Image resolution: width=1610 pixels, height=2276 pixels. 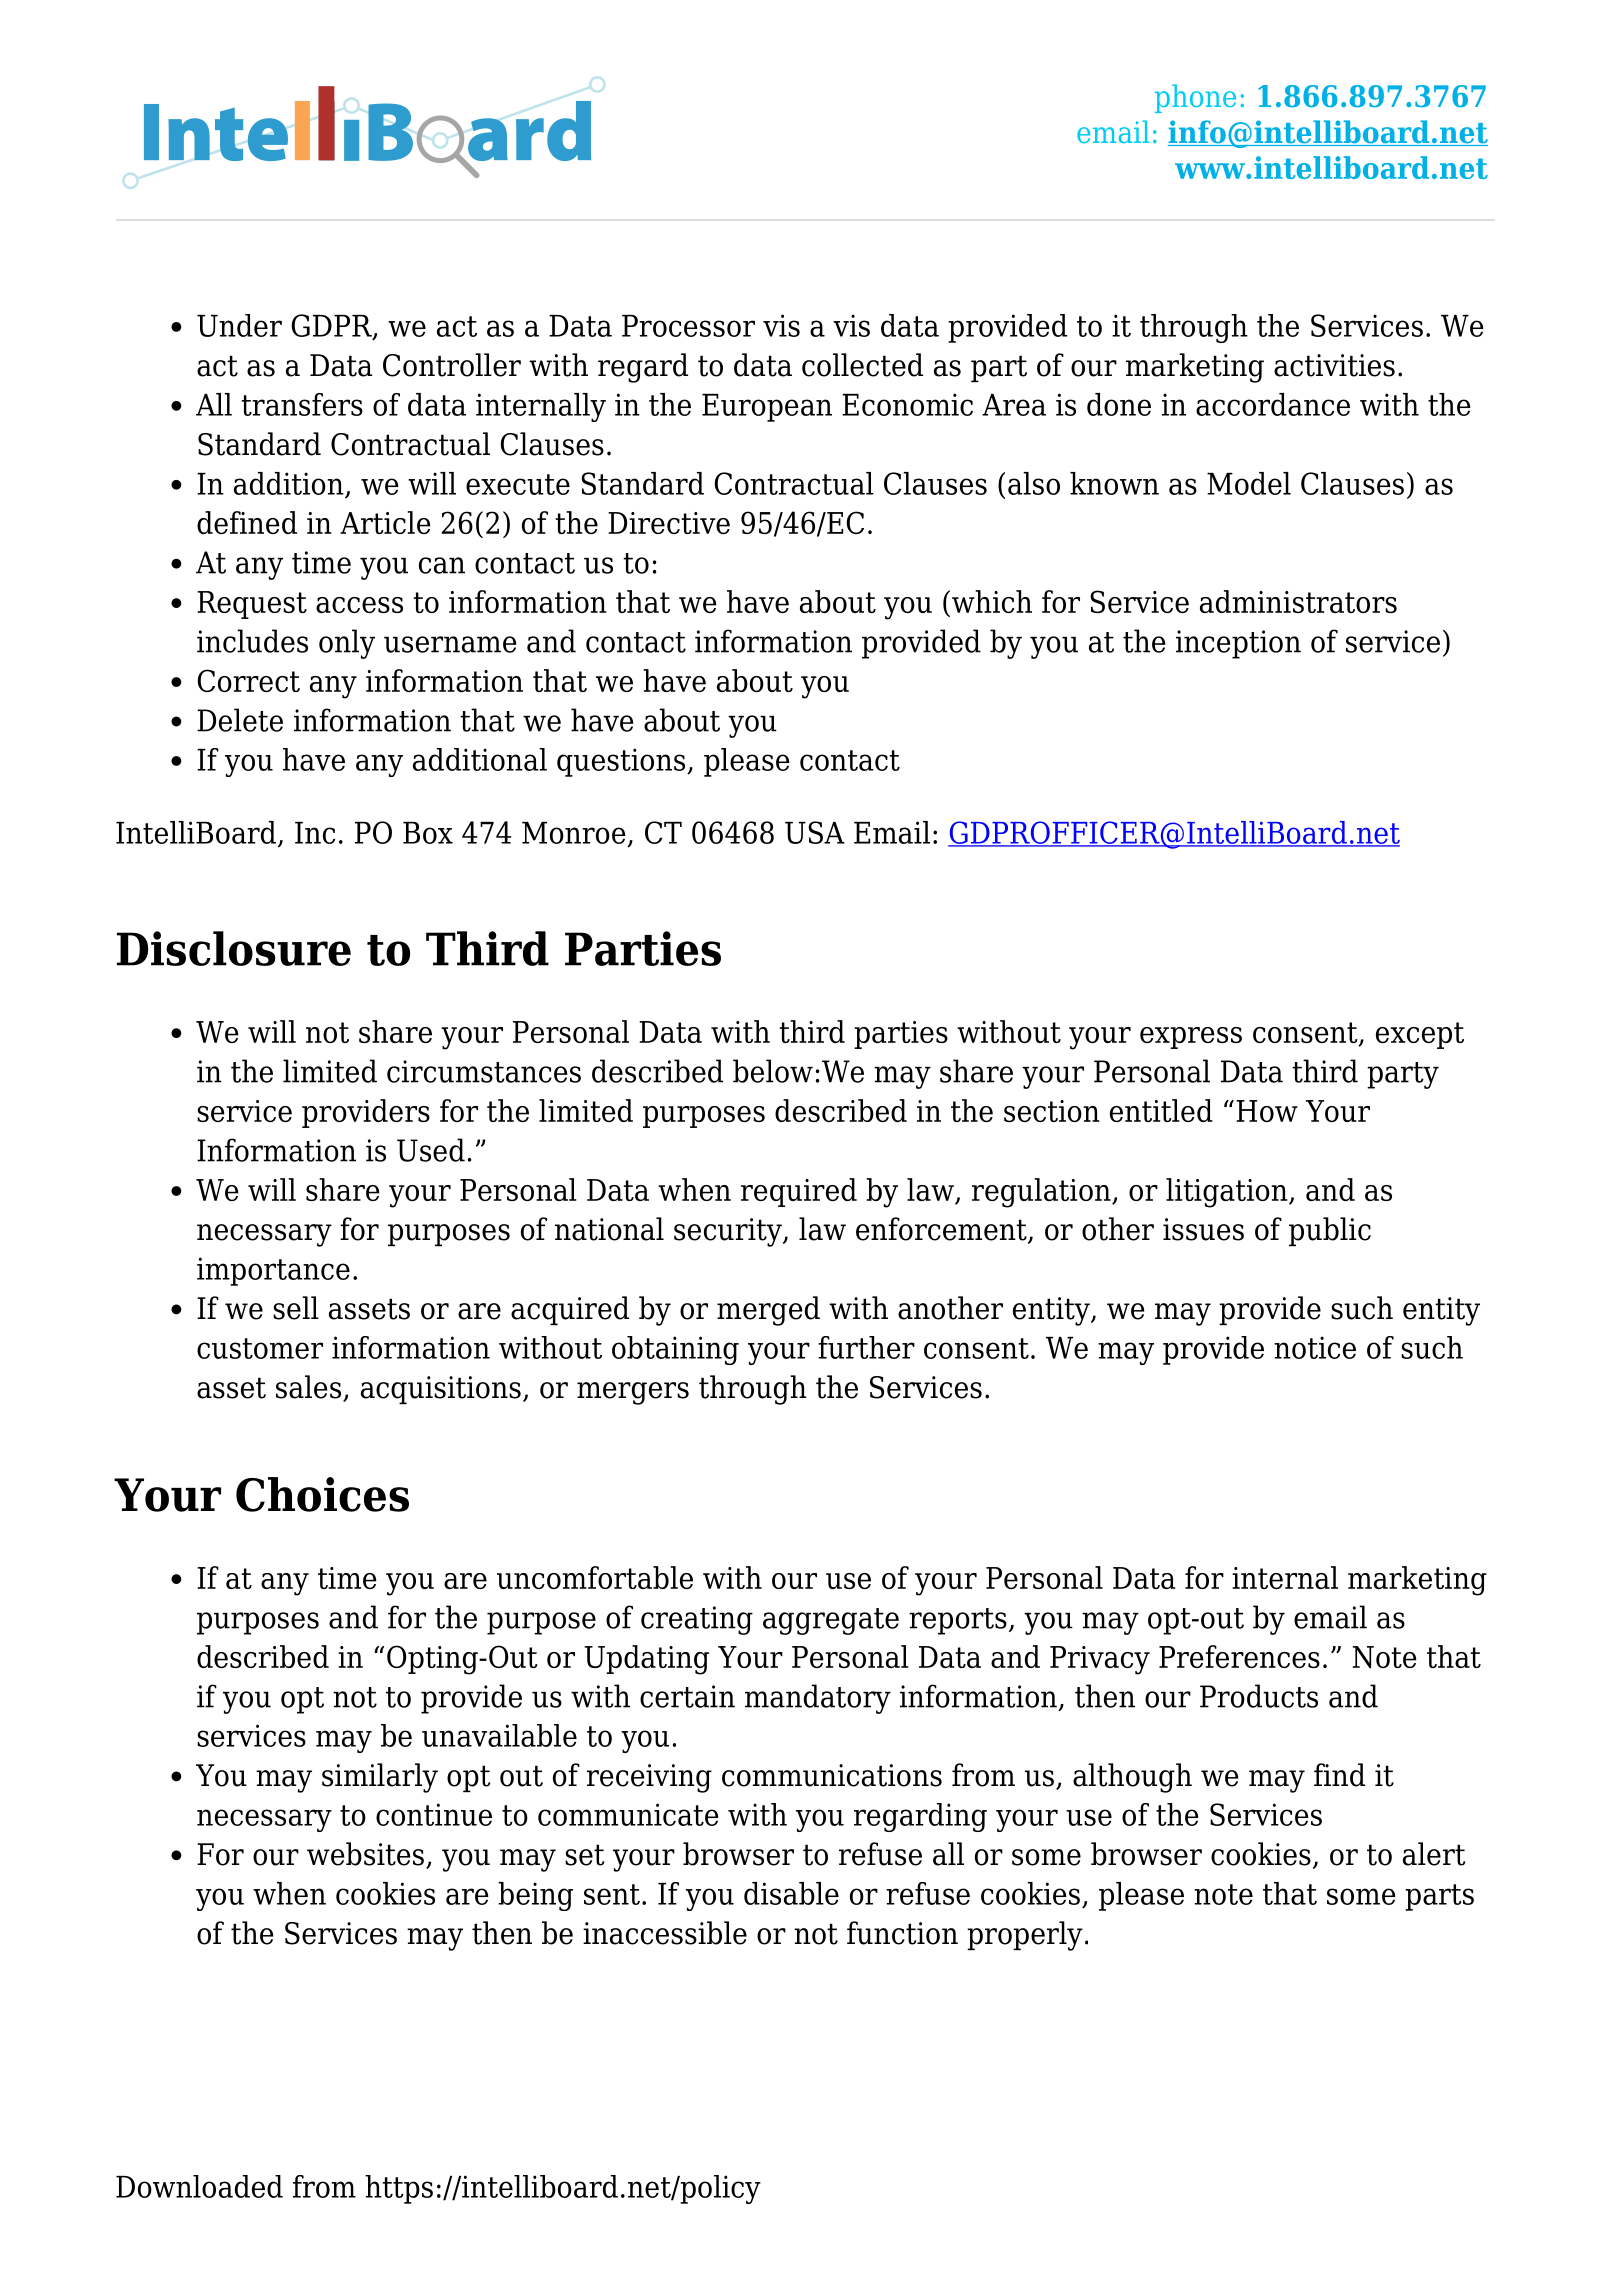 I want to click on Downloaded, so click(x=199, y=2186).
